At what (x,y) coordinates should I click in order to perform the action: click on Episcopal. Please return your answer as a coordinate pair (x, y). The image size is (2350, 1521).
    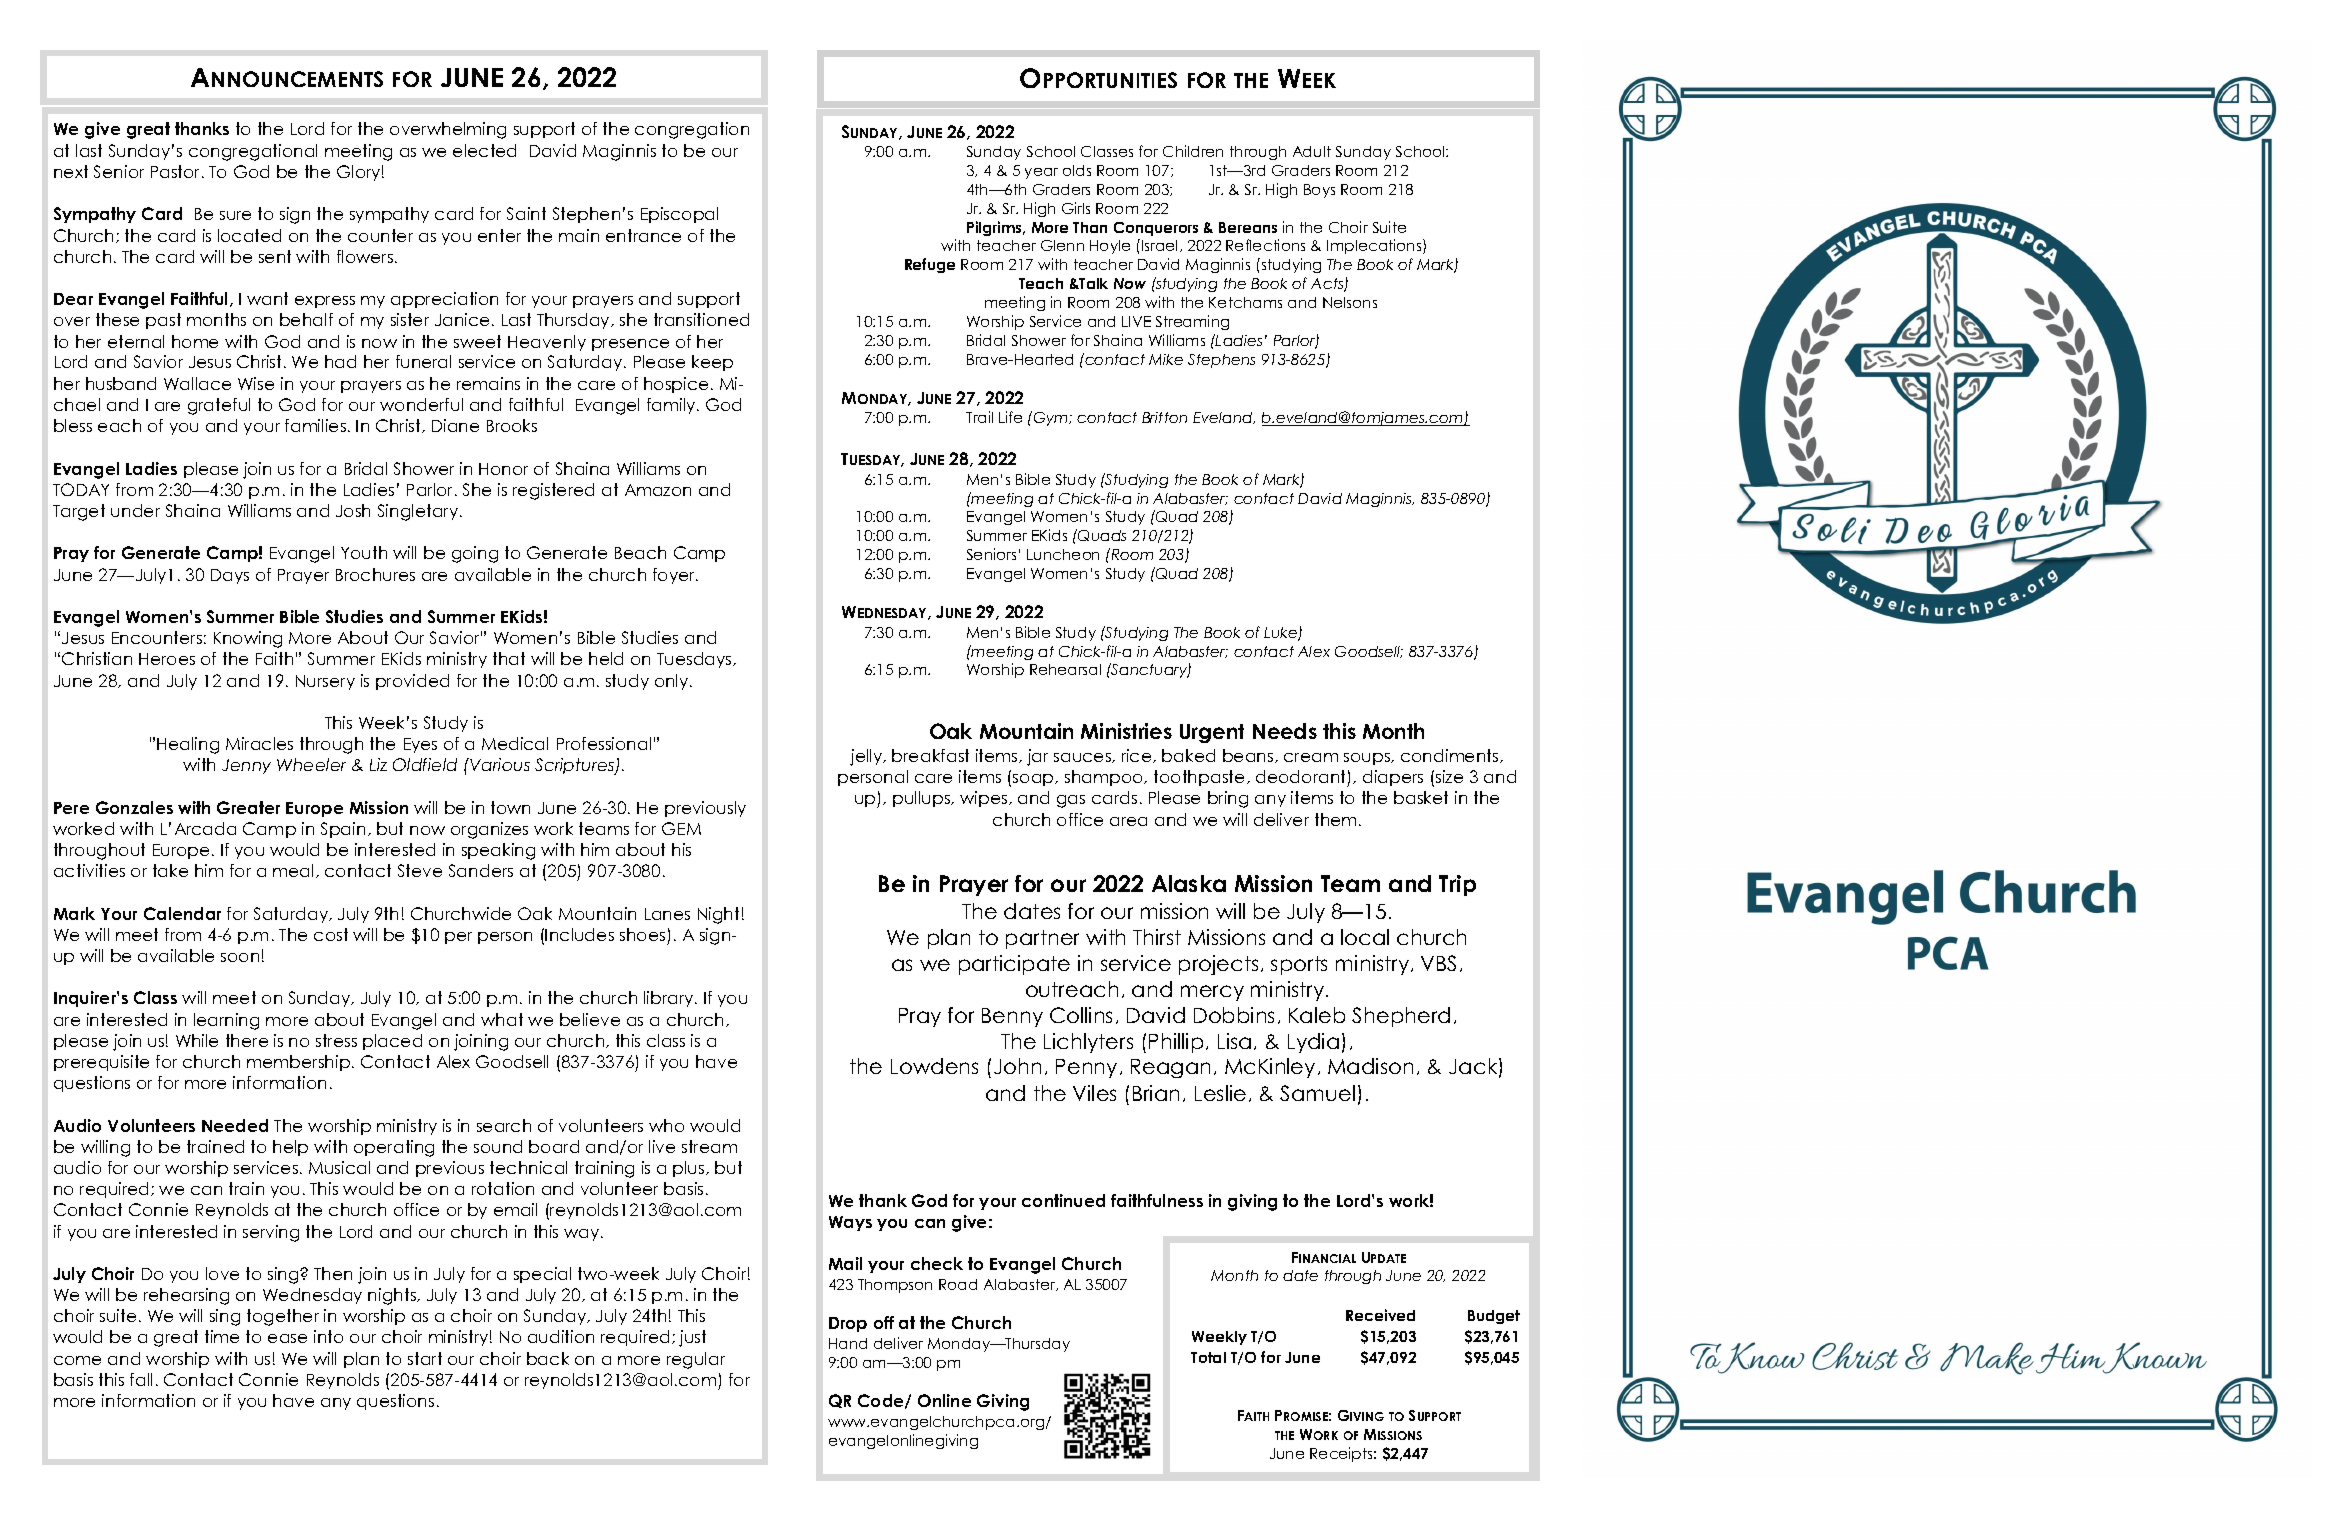
    Looking at the image, I should click on (679, 215).
